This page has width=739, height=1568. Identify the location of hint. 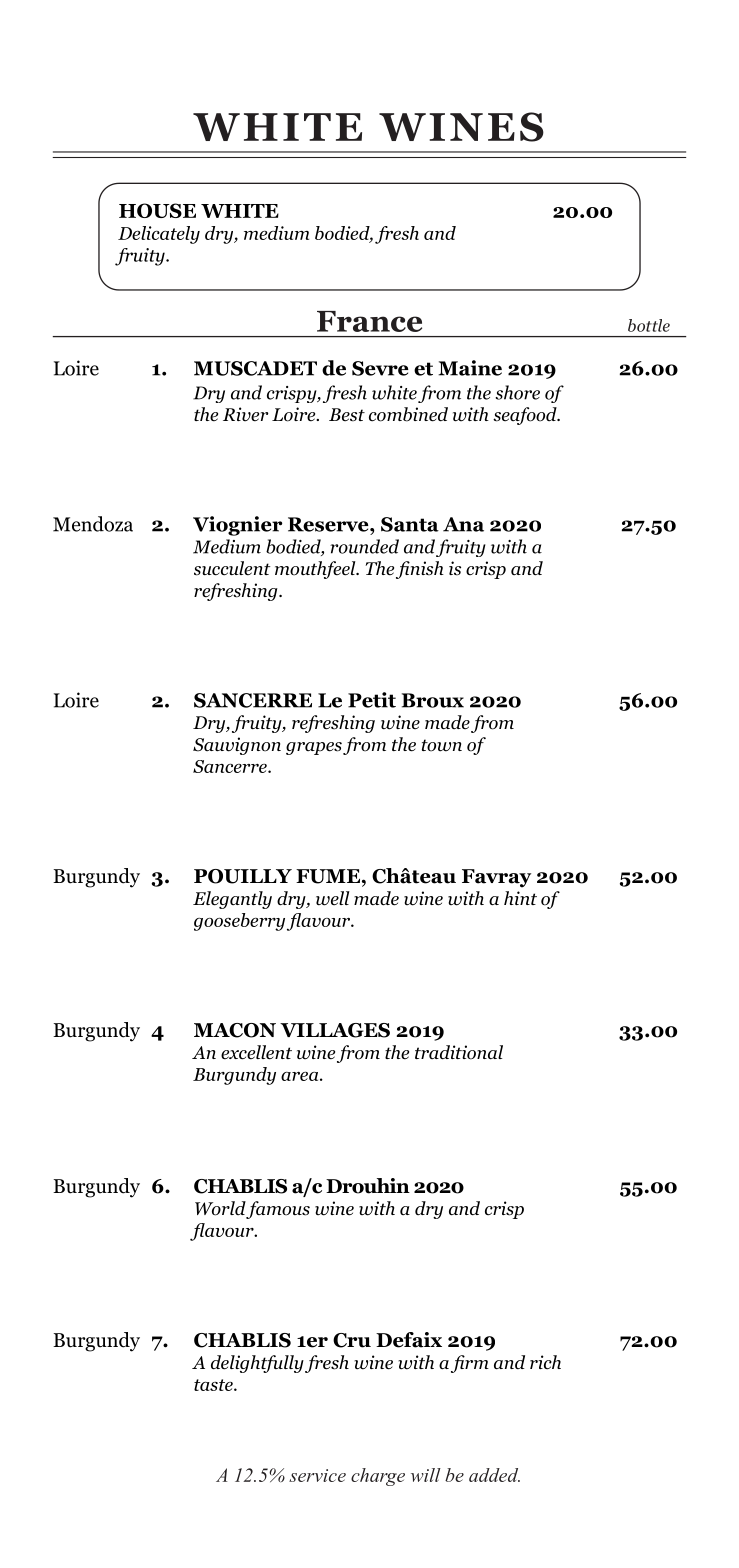
(520, 898).
